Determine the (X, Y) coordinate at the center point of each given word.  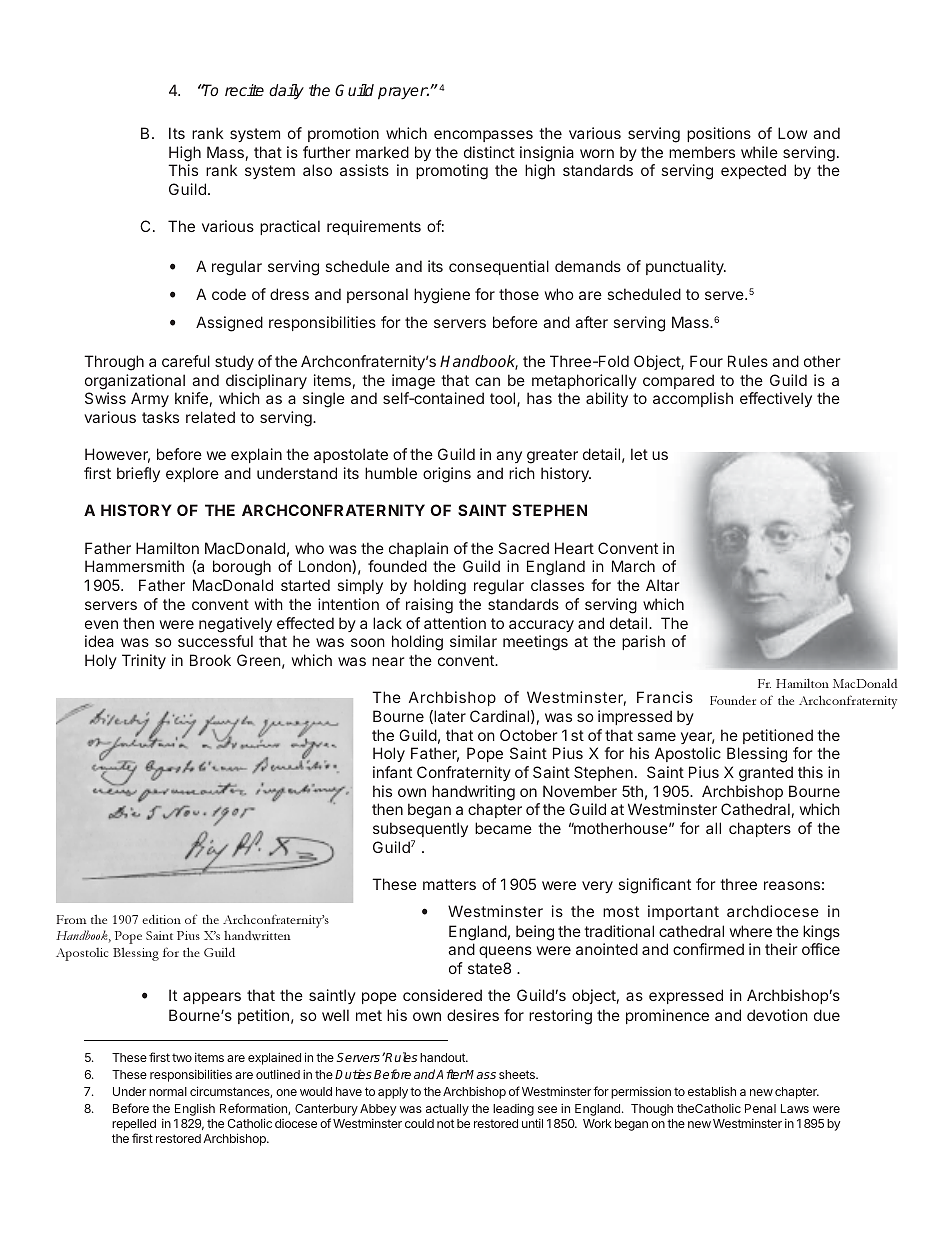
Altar (662, 585)
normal (168, 1091)
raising (429, 606)
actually (447, 1110)
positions (719, 134)
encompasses (483, 136)
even (101, 624)
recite (244, 90)
